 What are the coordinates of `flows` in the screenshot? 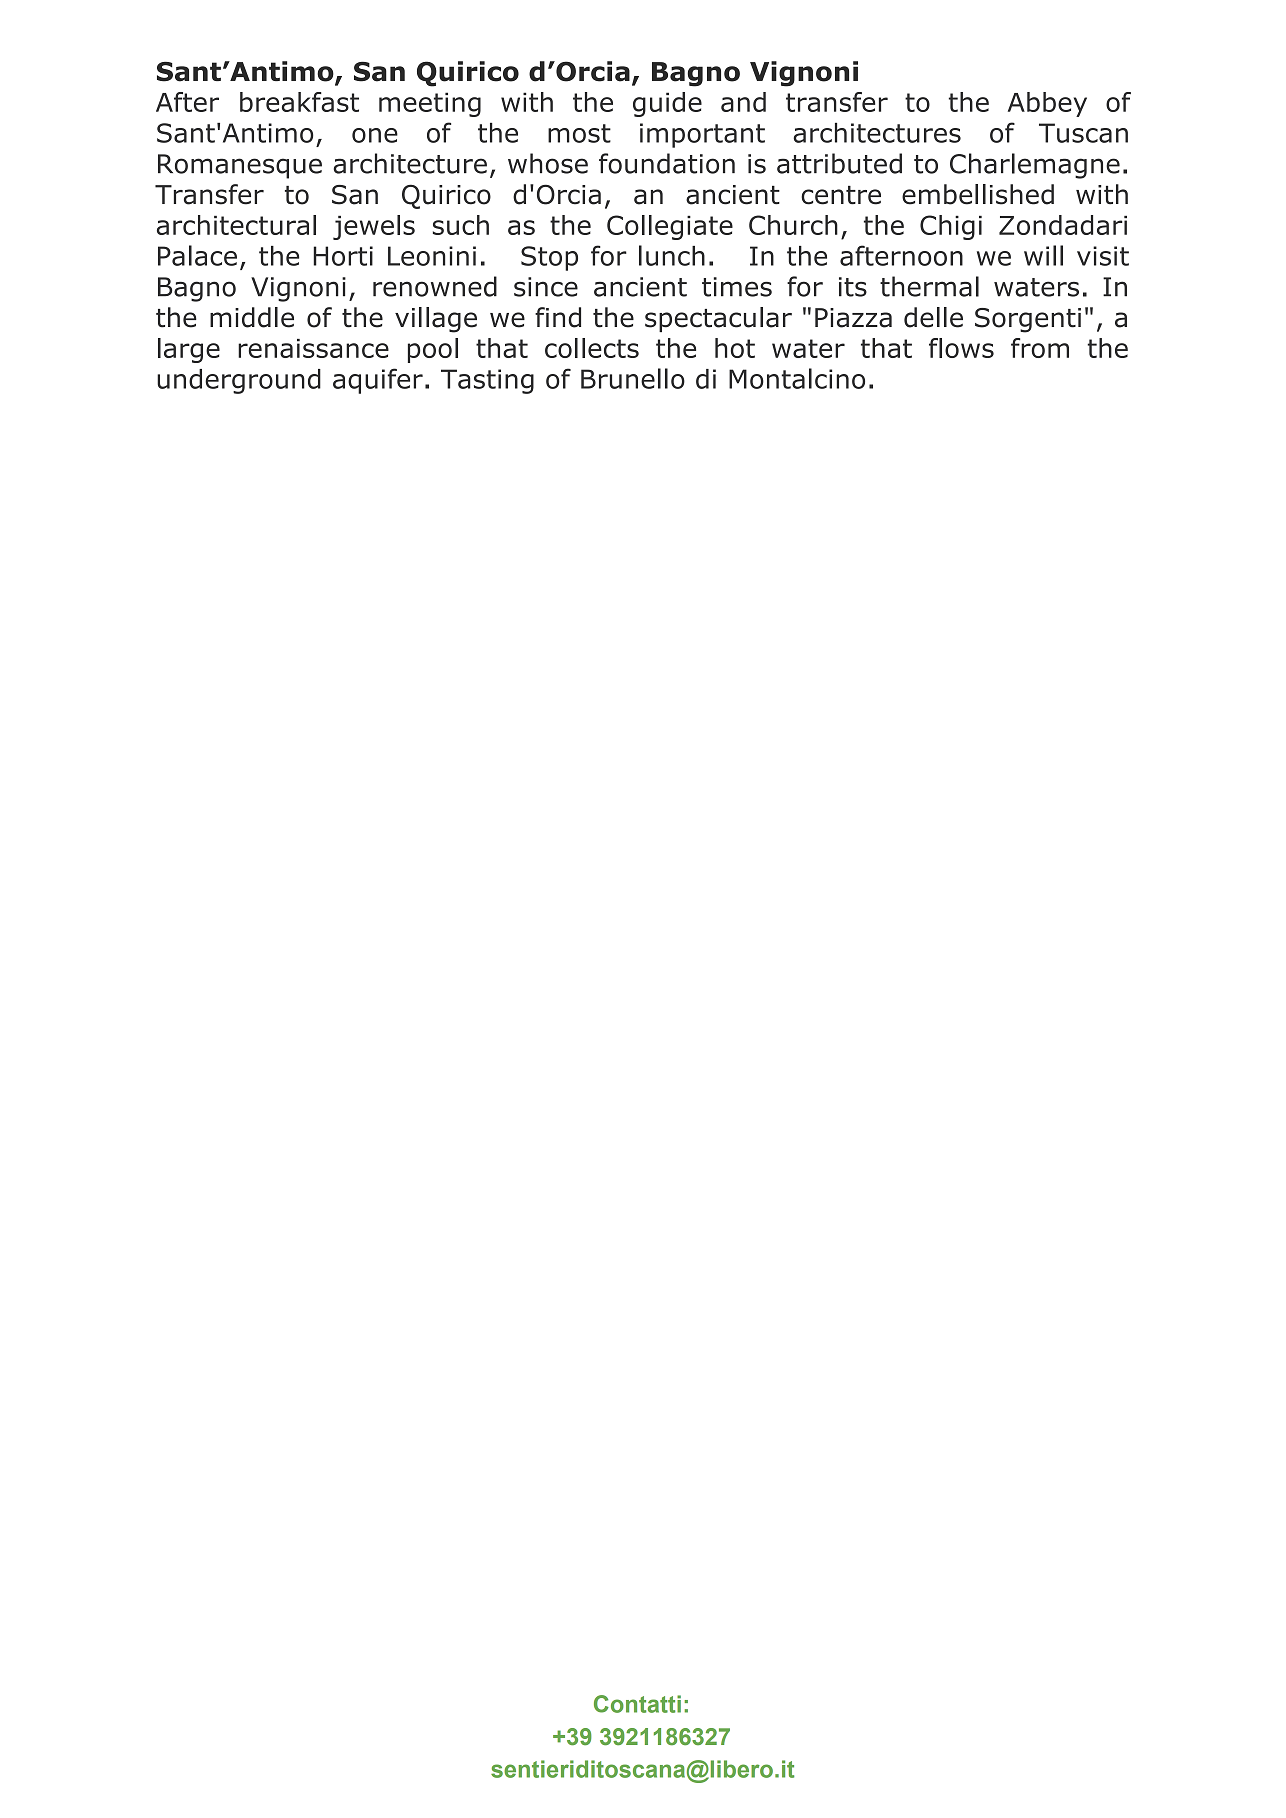 It's located at (961, 348).
